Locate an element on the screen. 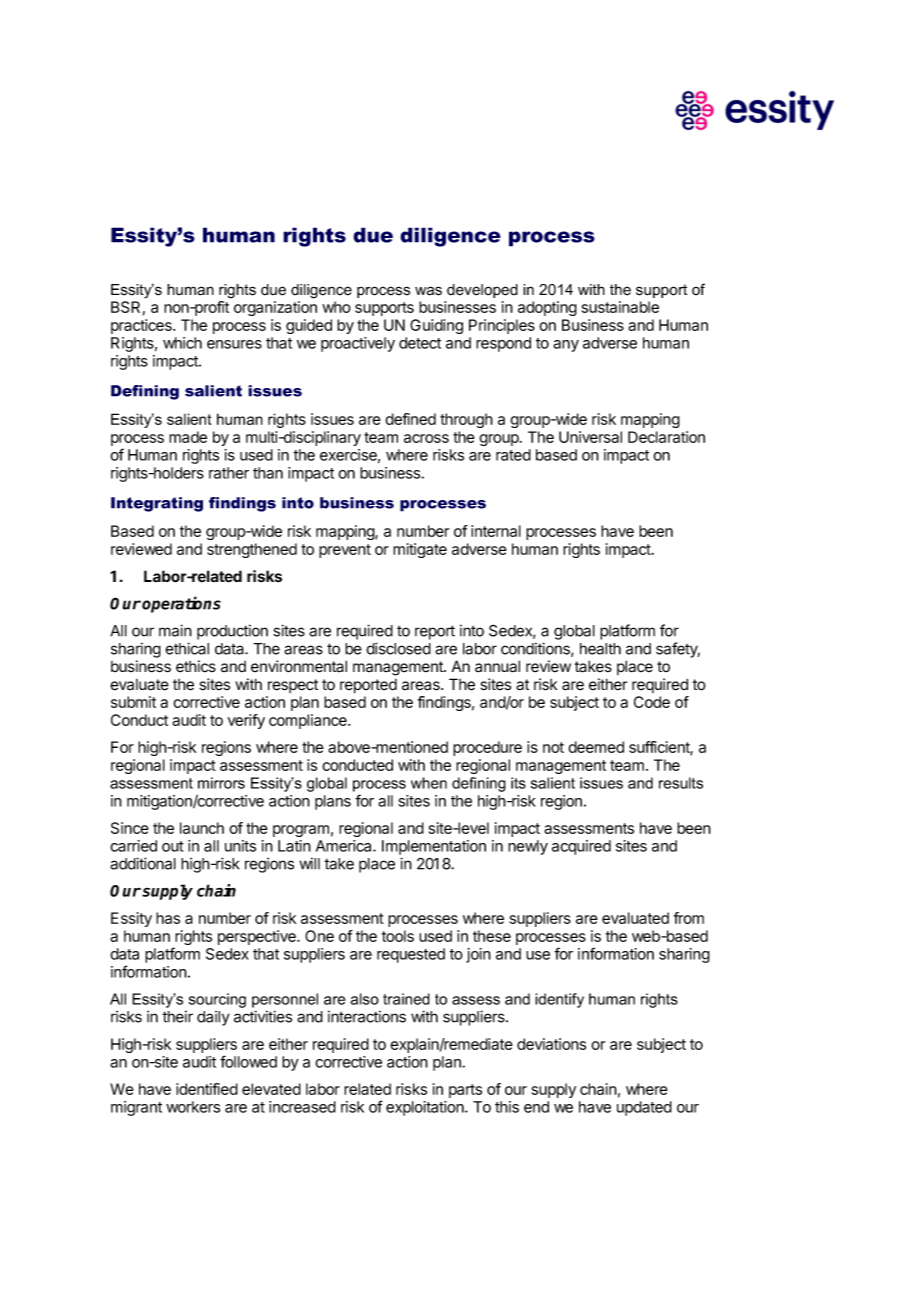 The image size is (924, 1308). launch is located at coordinates (202, 828).
